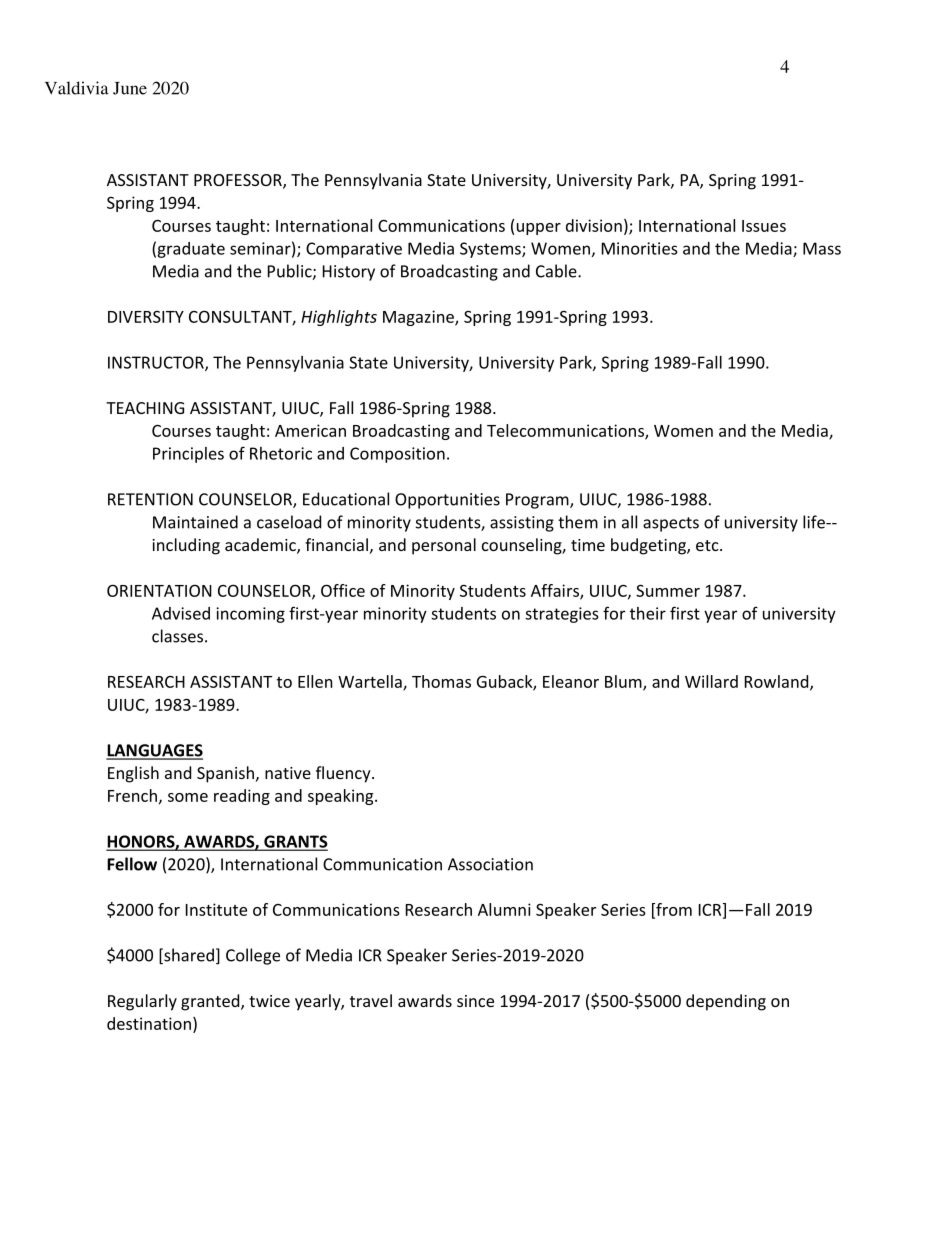 This screenshot has width=952, height=1233. What do you see at coordinates (211, 1002) in the screenshot?
I see `granted` at bounding box center [211, 1002].
